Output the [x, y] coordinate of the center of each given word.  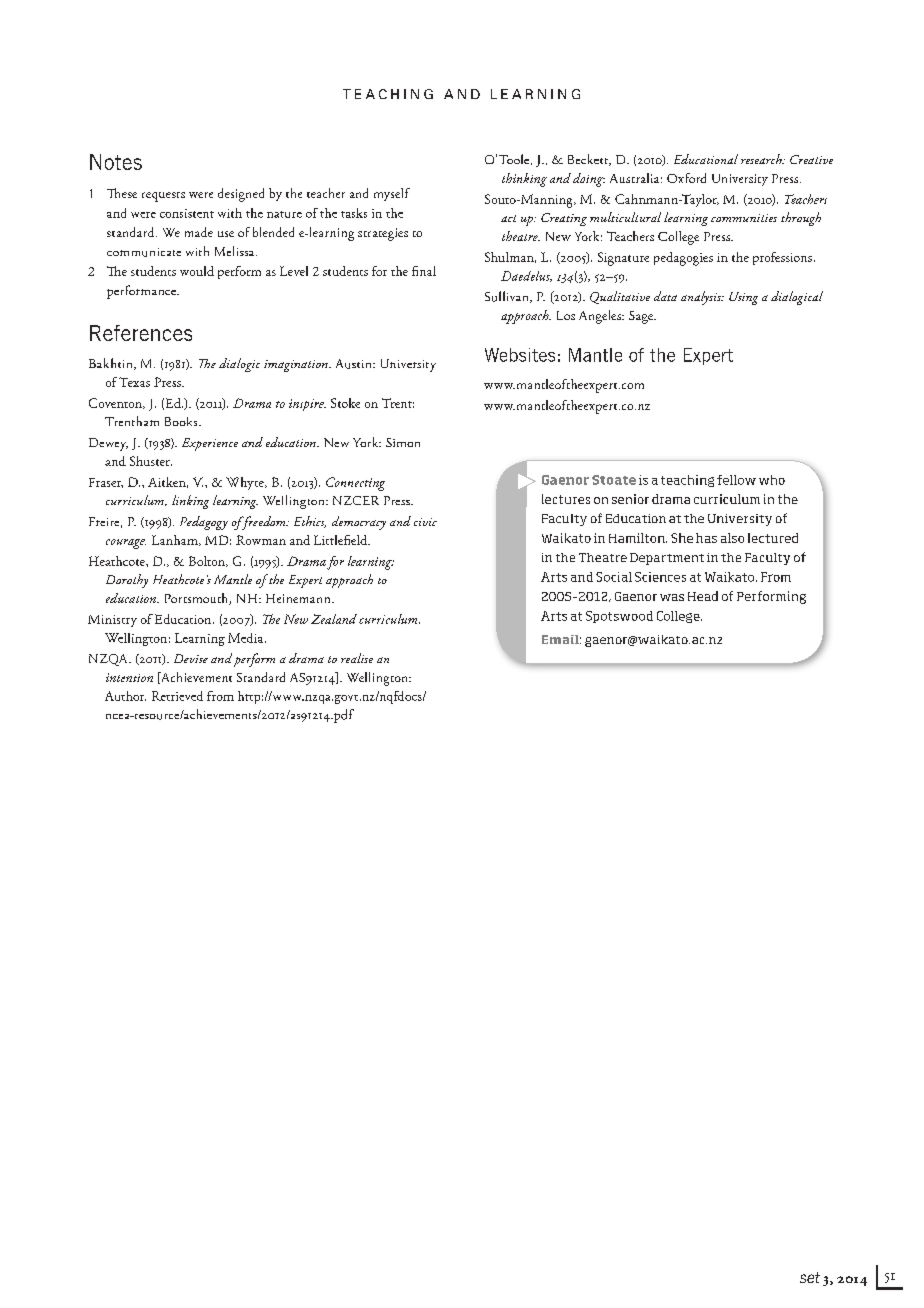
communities [744, 218]
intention [129, 677]
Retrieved [177, 696]
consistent [187, 213]
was [672, 597]
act [508, 218]
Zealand [334, 619]
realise [357, 658]
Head [703, 596]
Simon [403, 442]
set [810, 1277]
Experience [210, 444]
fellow [736, 480]
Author [125, 696]
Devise [191, 658]
